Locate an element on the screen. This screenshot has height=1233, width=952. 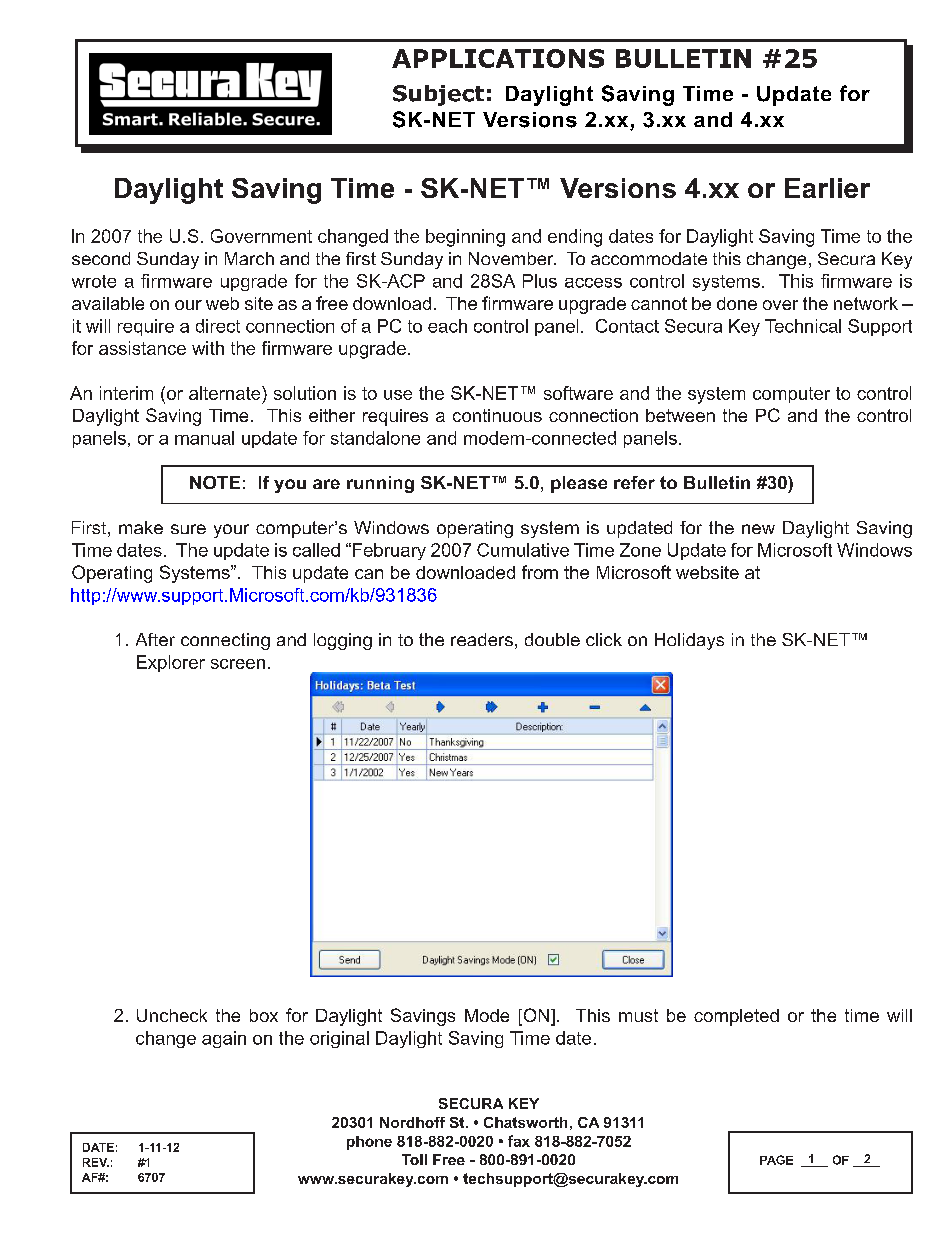
March is located at coordinates (249, 258).
